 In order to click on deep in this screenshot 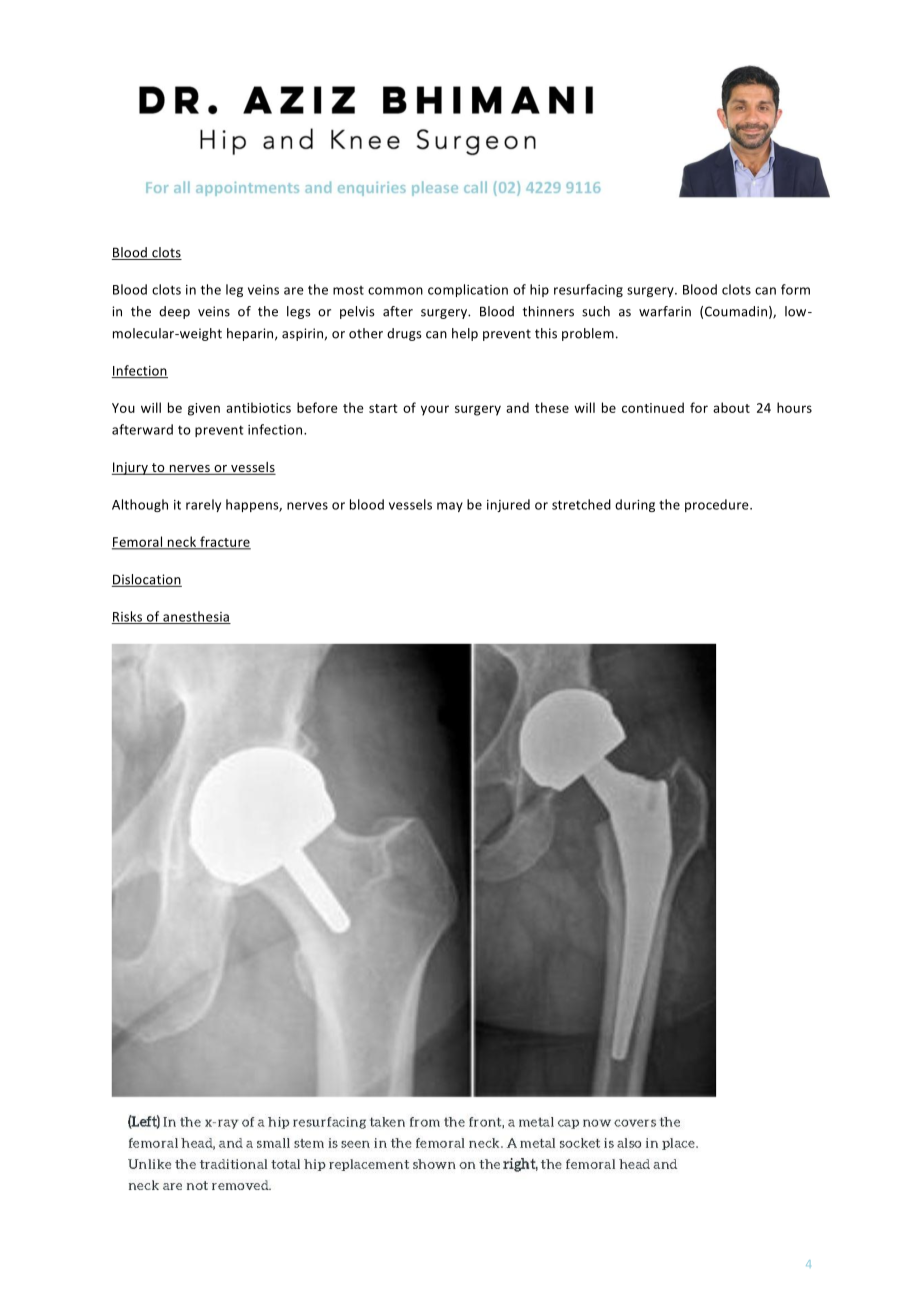, I will do `click(174, 312)`.
